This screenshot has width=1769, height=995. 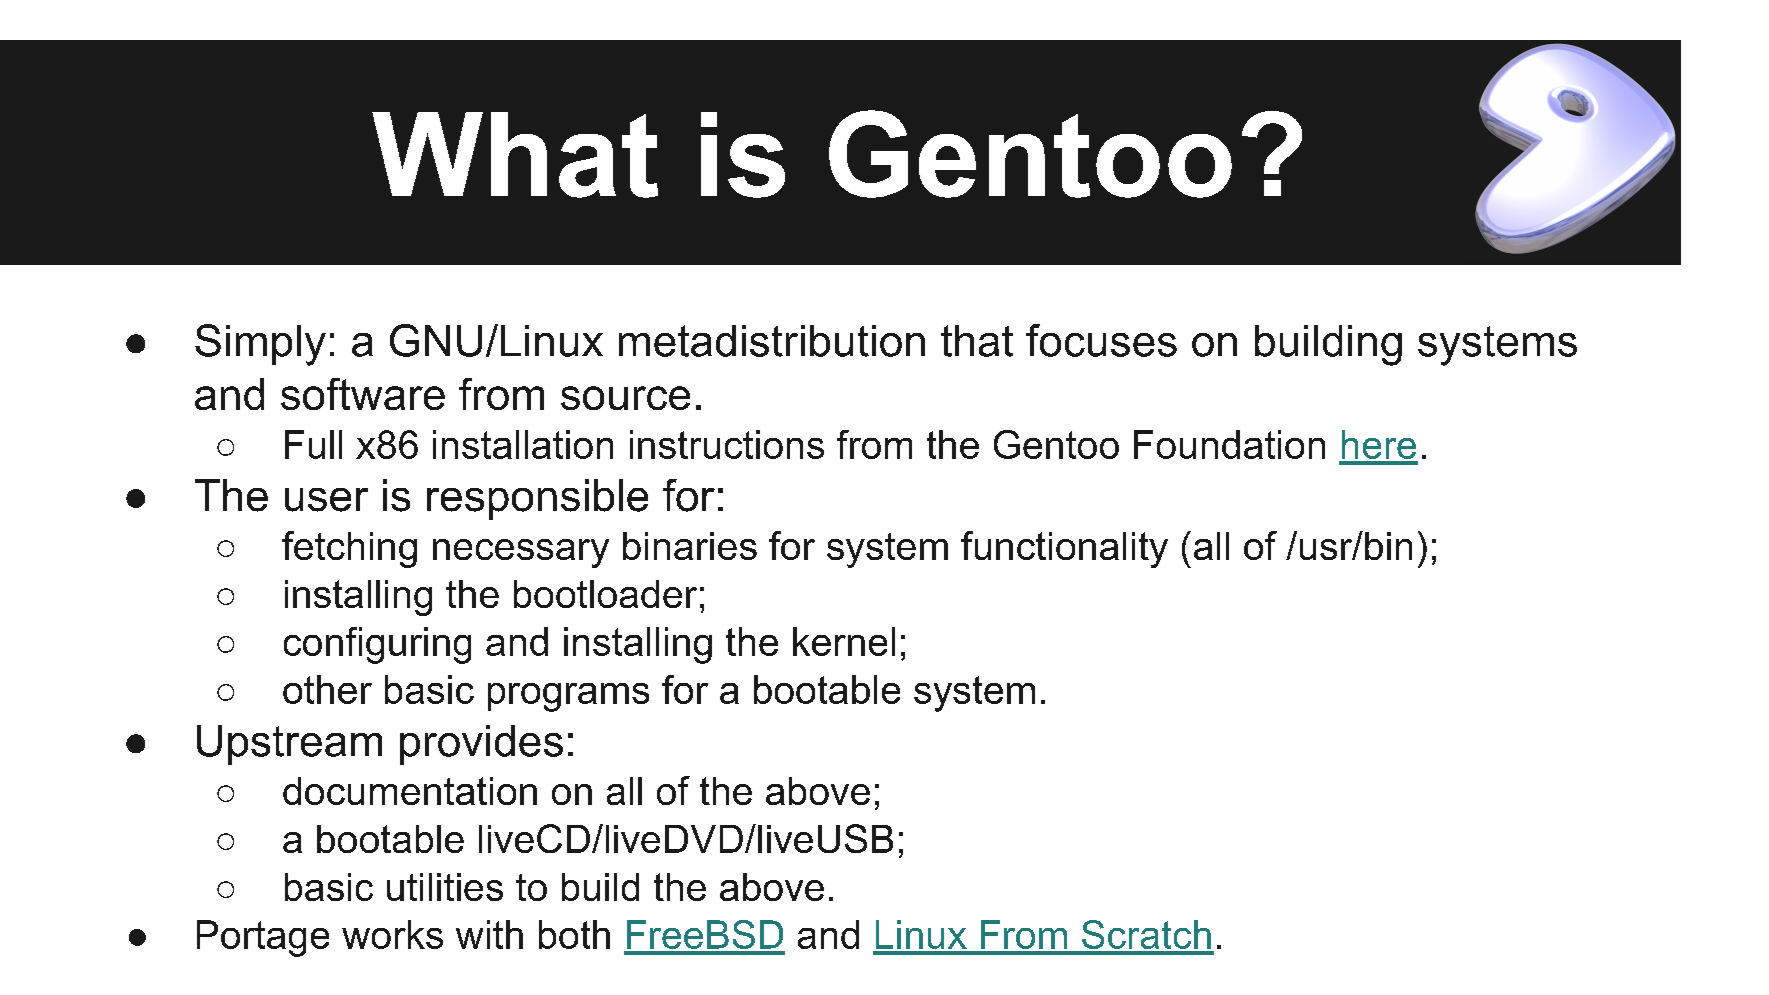 I want to click on instructions, so click(x=727, y=444).
